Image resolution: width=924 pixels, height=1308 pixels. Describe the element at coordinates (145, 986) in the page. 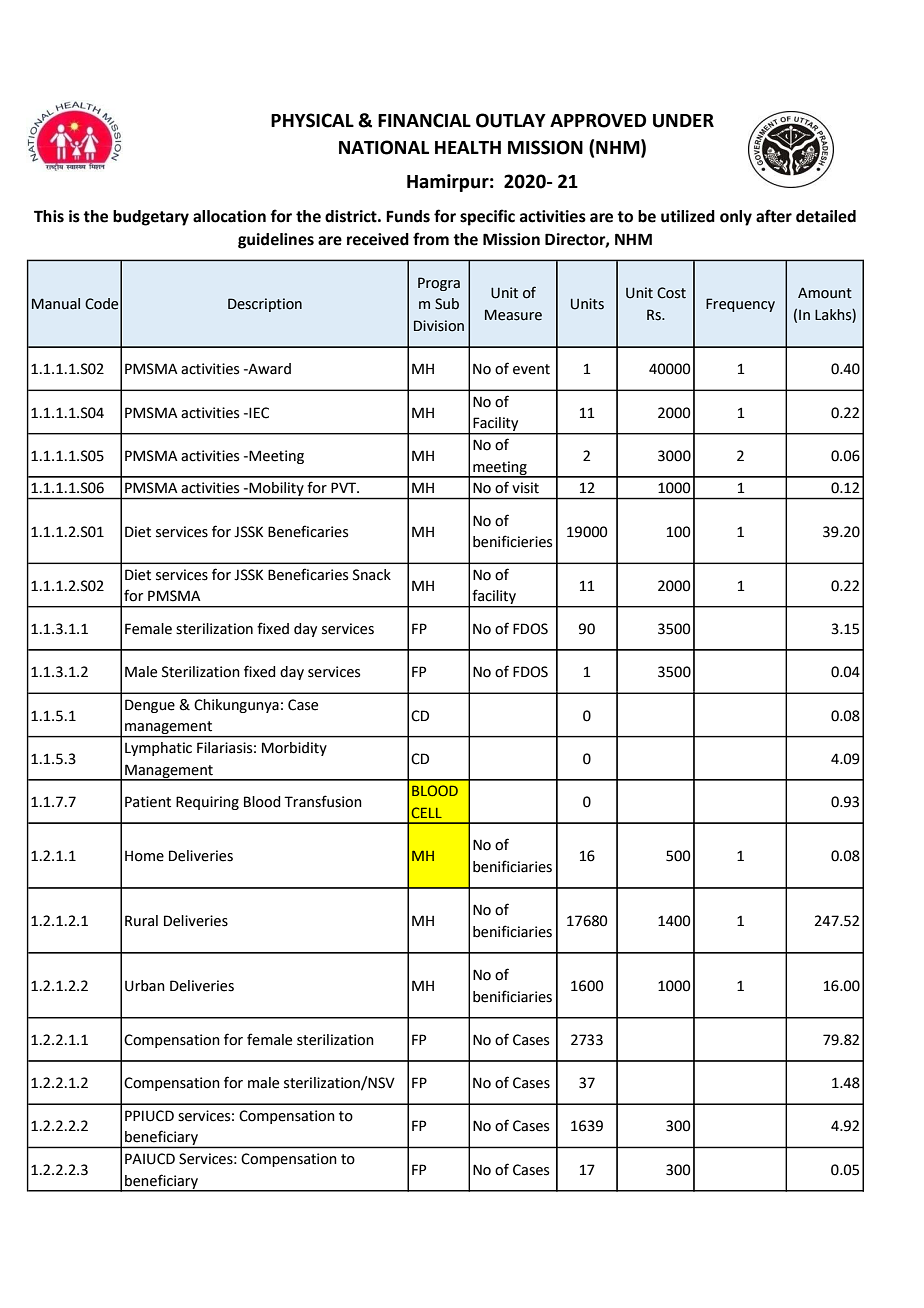

I see `Urban` at that location.
